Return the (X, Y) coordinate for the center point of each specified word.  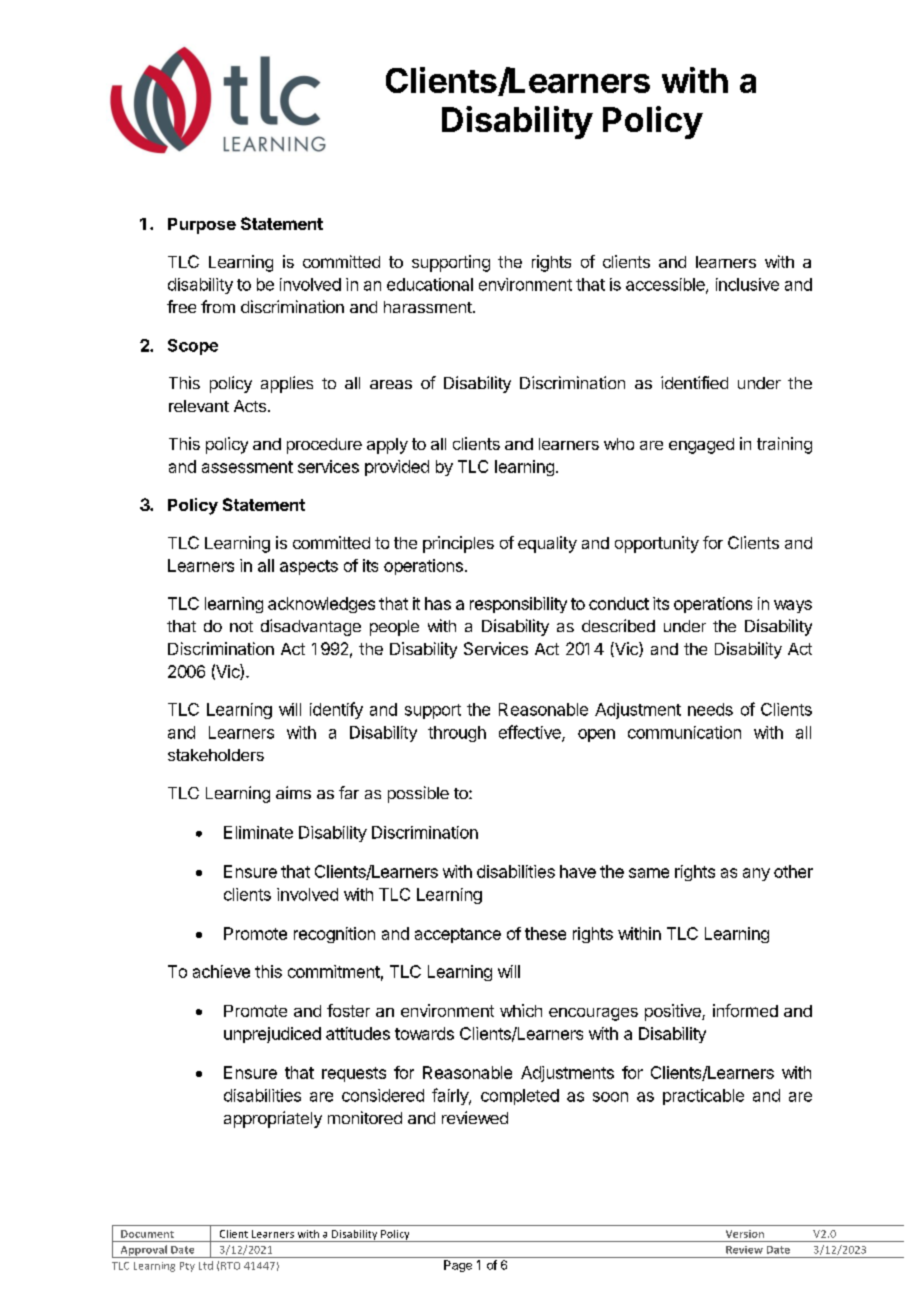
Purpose (202, 226)
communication (684, 732)
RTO (230, 1266)
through (457, 734)
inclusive (747, 284)
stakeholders (216, 755)
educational (430, 284)
